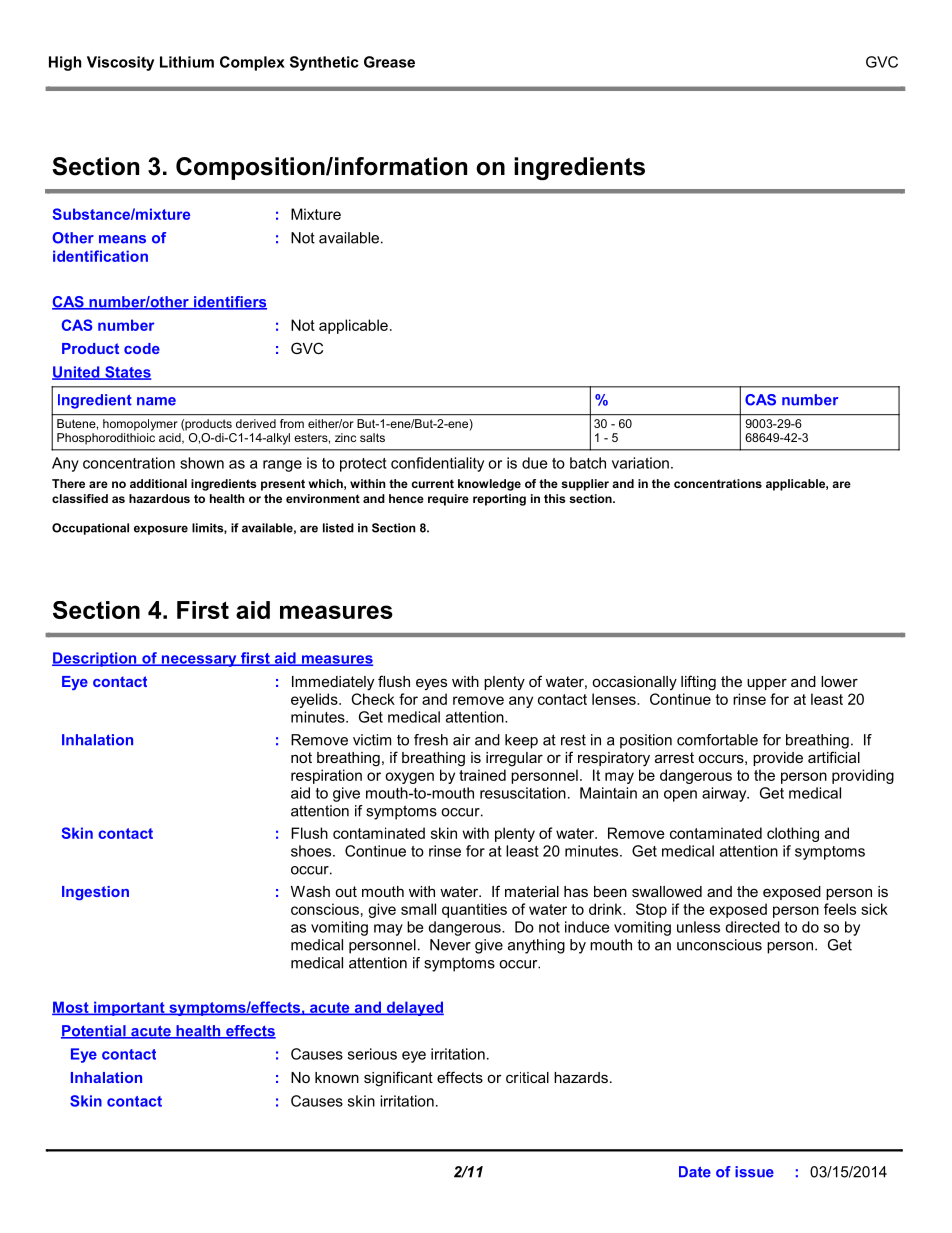 Image resolution: width=952 pixels, height=1233 pixels. What do you see at coordinates (171, 438) in the screenshot?
I see `acid` at bounding box center [171, 438].
